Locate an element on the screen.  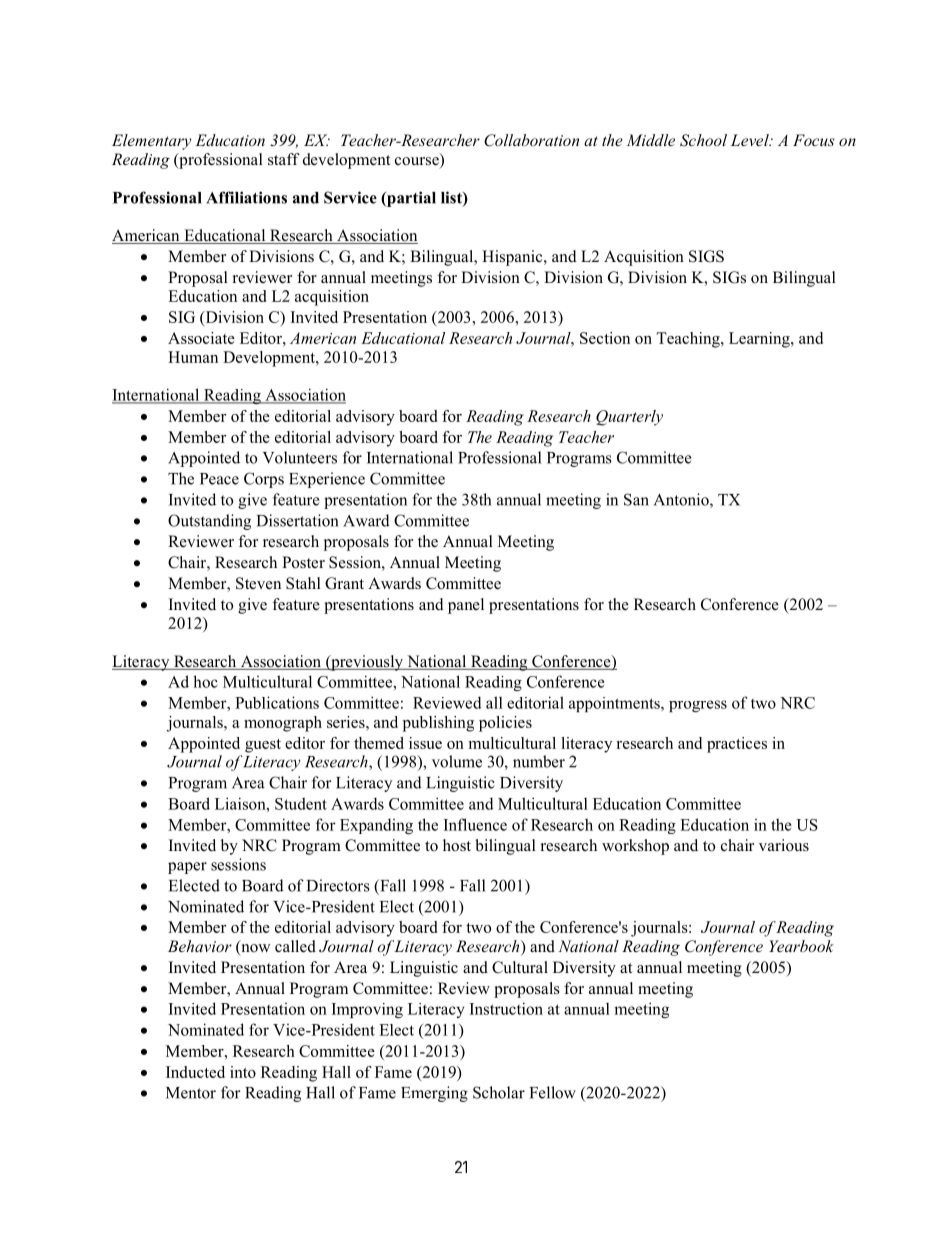
progress is located at coordinates (698, 706).
